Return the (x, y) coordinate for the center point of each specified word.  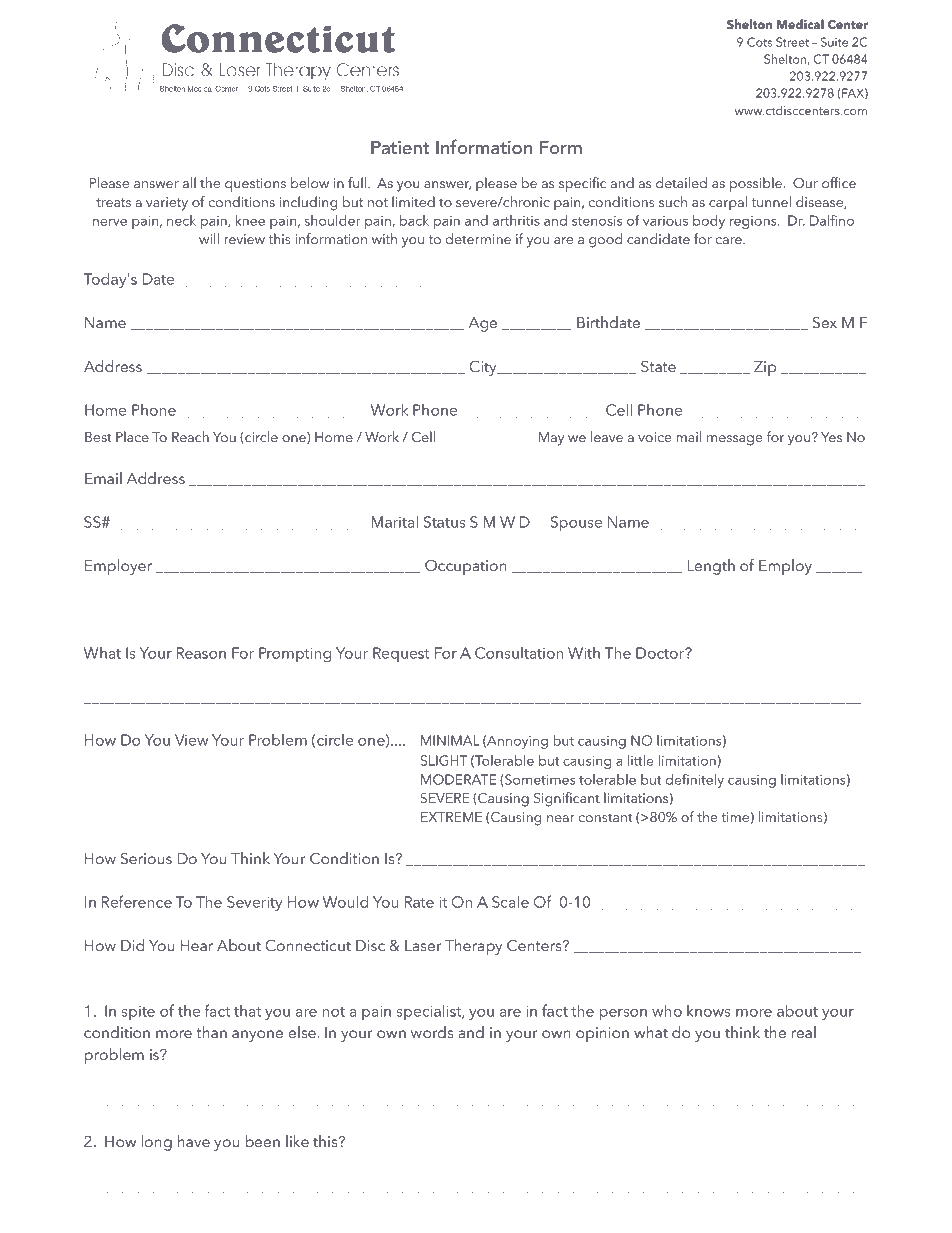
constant (605, 817)
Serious (146, 858)
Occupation (466, 567)
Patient (400, 147)
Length (711, 567)
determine (478, 238)
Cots (759, 42)
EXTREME (451, 817)
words (432, 1032)
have (194, 1141)
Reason (201, 653)
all (189, 182)
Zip (765, 368)
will (209, 238)
